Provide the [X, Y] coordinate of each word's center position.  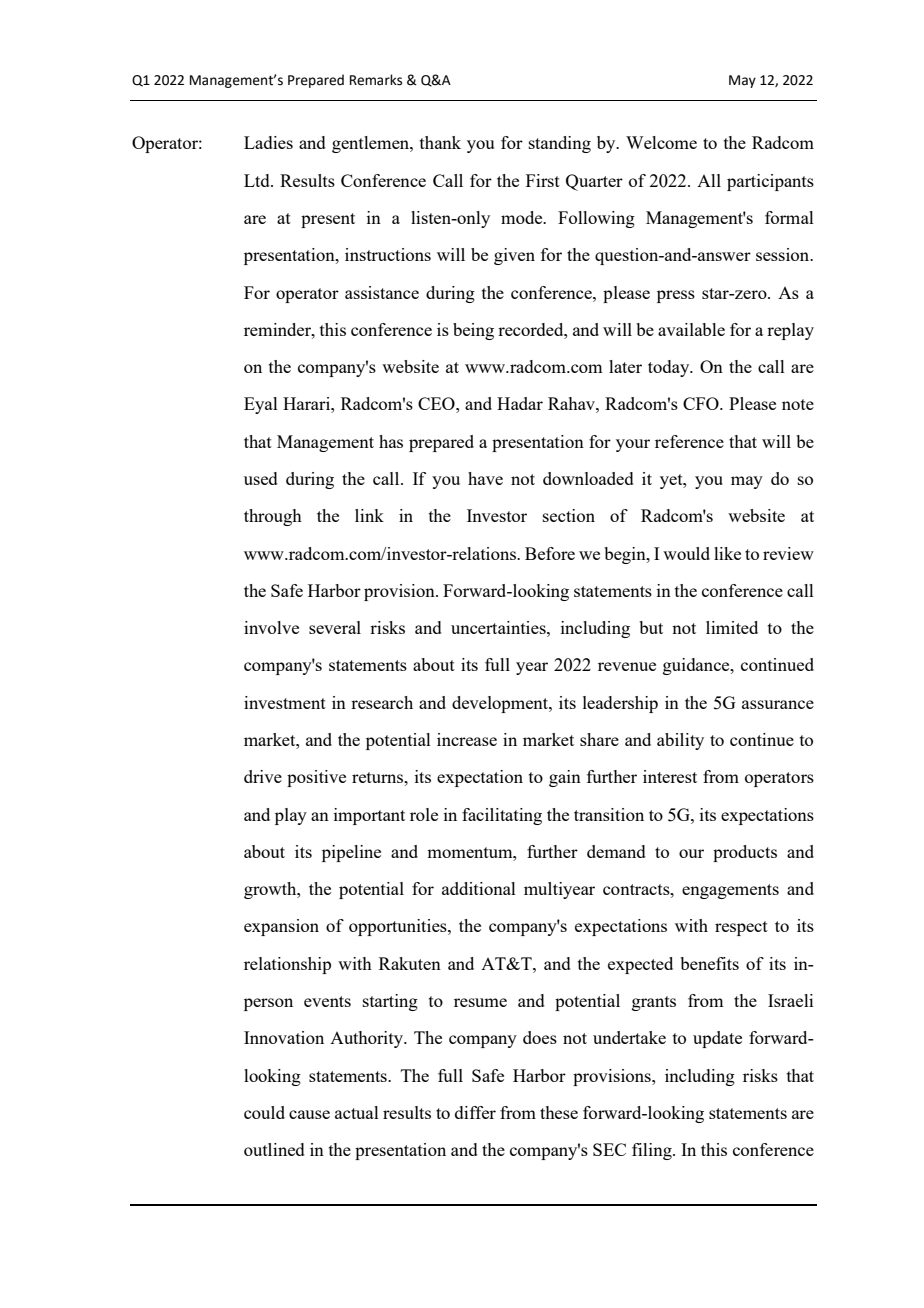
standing [560, 144]
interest [670, 776]
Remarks [376, 80]
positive [316, 778]
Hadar [520, 403]
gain [565, 778]
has [391, 441]
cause [309, 1114]
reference [689, 441]
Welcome [661, 142]
